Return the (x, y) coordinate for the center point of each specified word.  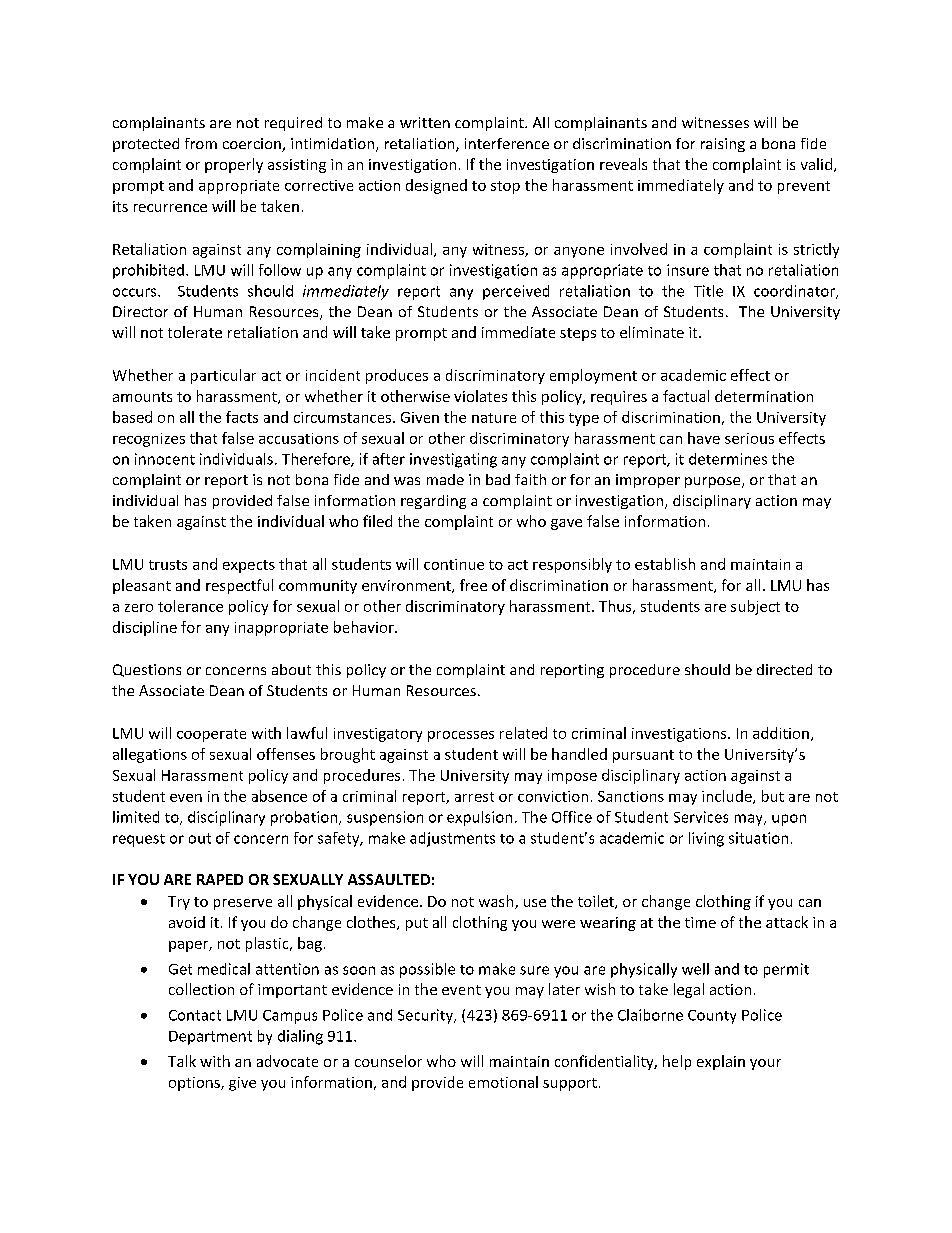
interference (507, 143)
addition (781, 733)
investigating (453, 460)
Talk (182, 1061)
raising (723, 145)
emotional (503, 1082)
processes (461, 736)
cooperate (211, 735)
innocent (165, 459)
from (201, 143)
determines (728, 459)
